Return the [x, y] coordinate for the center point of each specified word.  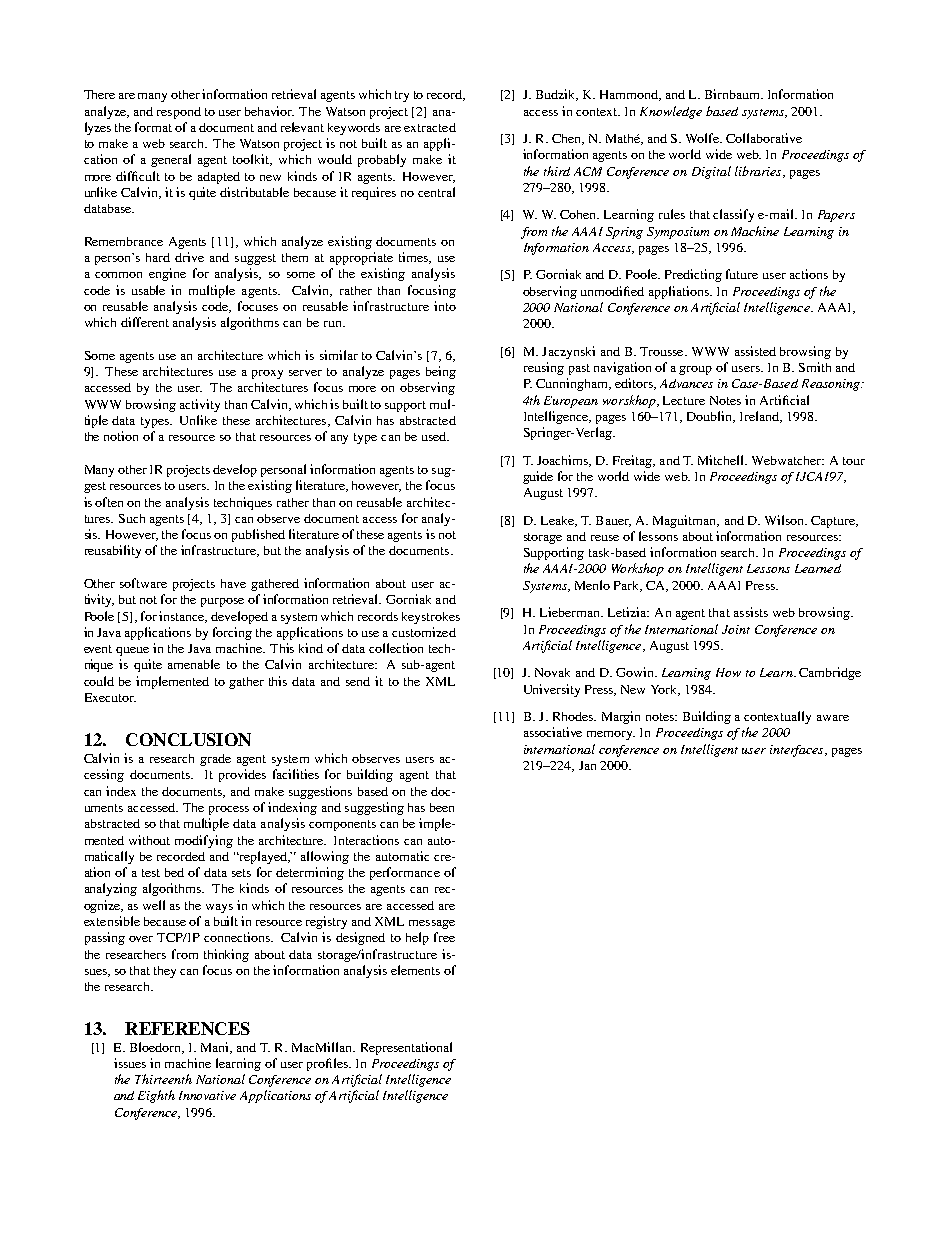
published [258, 535]
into [445, 306]
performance [405, 873]
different [145, 322]
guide [538, 477]
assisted [755, 351]
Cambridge [830, 673]
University [552, 690]
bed [174, 872]
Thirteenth [163, 1079]
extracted [430, 127]
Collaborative [764, 138]
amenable [194, 664]
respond [179, 113]
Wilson [785, 520]
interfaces [798, 751]
